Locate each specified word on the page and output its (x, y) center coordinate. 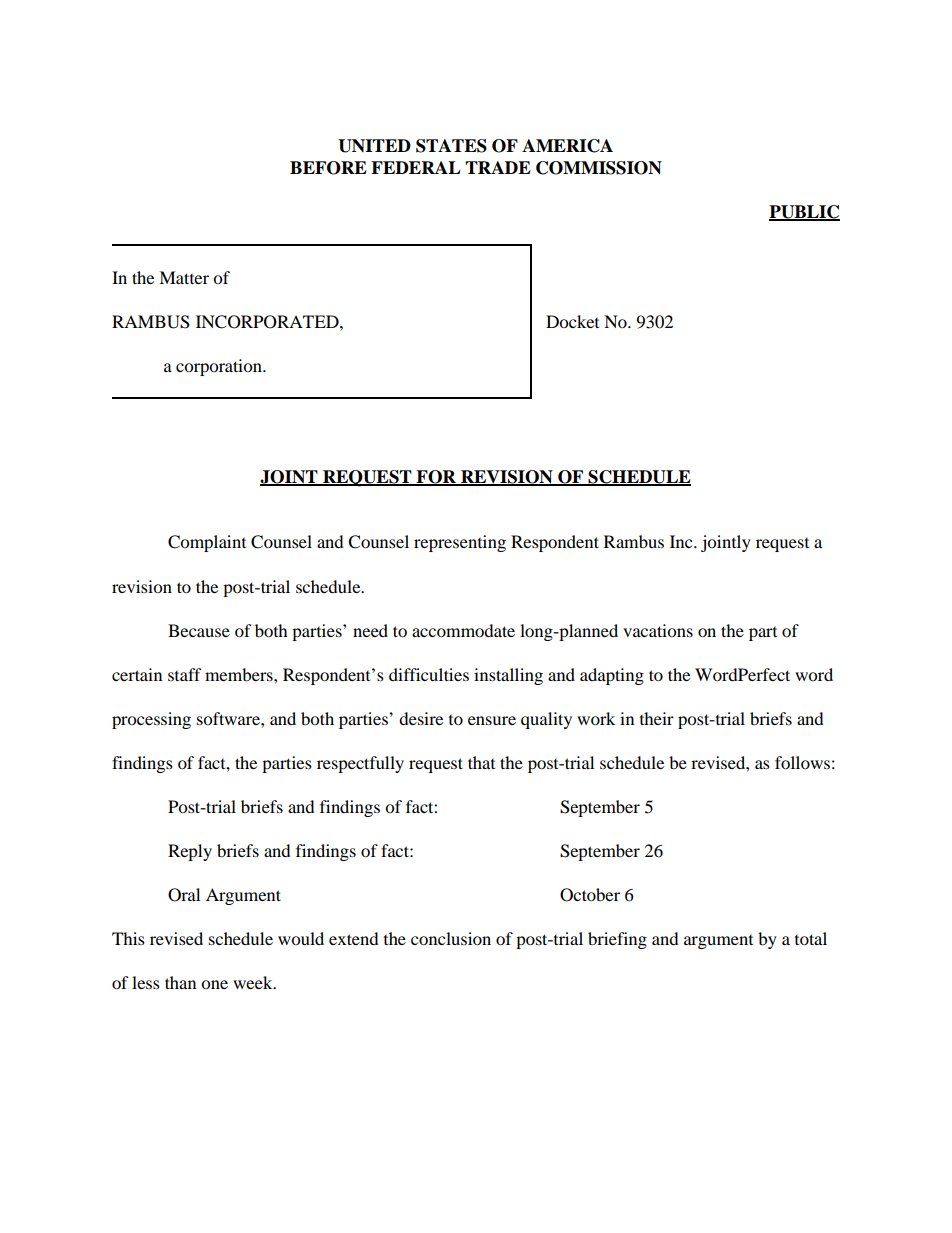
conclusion (451, 938)
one (214, 984)
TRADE (498, 167)
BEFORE (328, 168)
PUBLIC (804, 213)
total (811, 938)
